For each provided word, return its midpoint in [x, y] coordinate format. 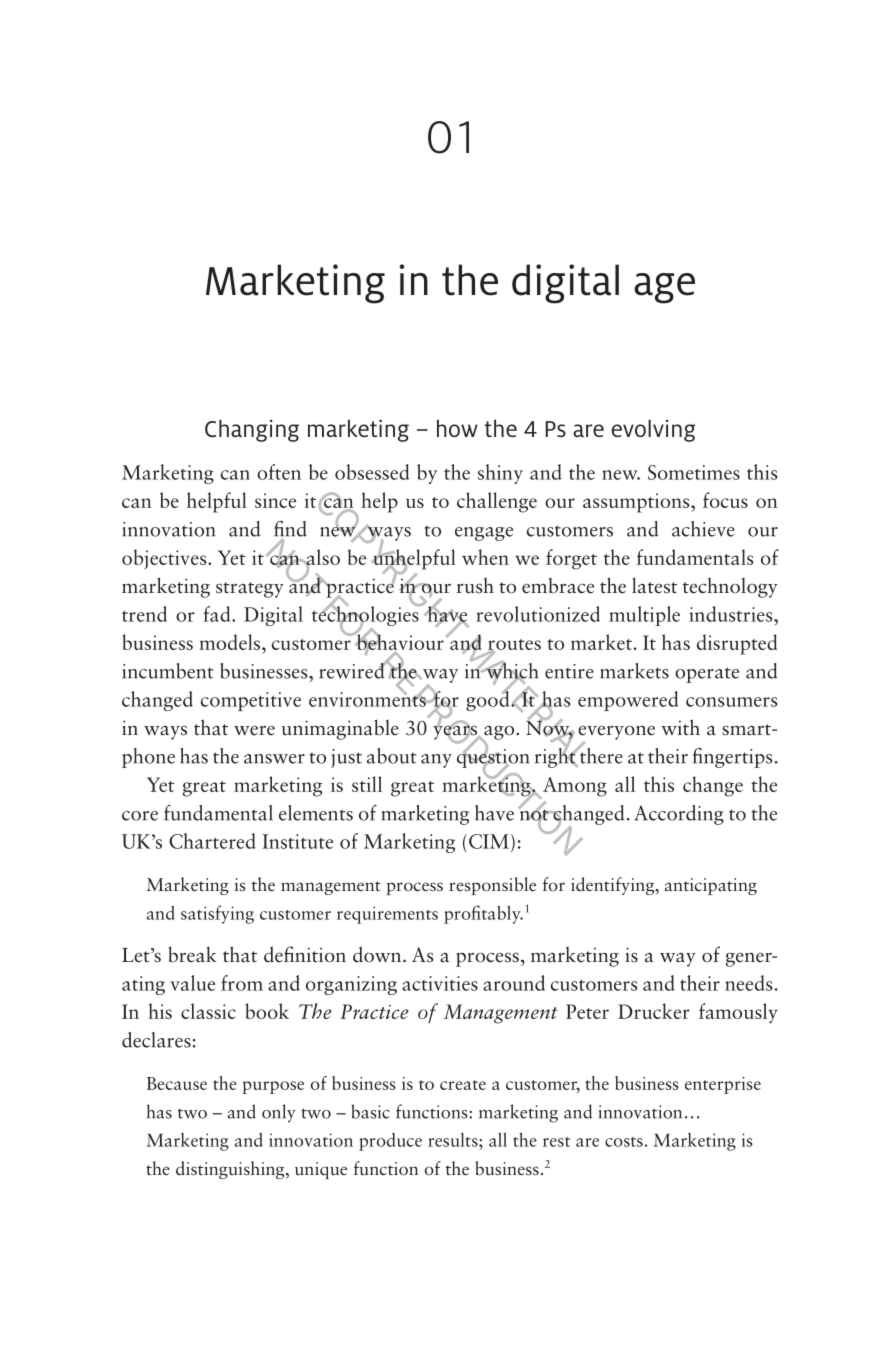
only [279, 1113]
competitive [251, 701]
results [454, 1140]
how [457, 428]
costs [624, 1142]
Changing [252, 430]
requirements [387, 915]
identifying [614, 886]
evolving [653, 430]
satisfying [217, 914]
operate [707, 675]
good [489, 700]
